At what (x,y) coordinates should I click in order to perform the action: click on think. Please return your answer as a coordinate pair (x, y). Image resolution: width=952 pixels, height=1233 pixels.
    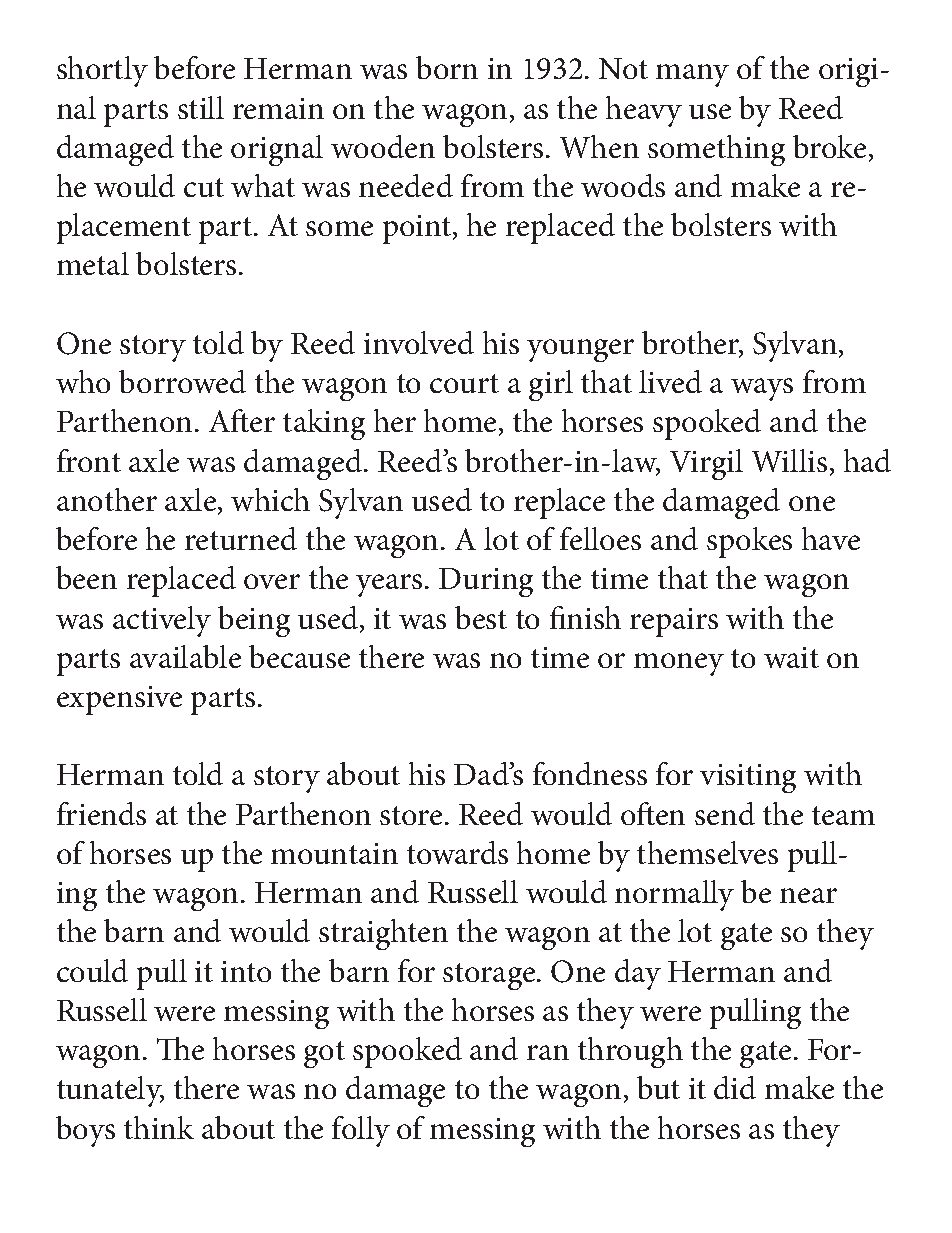
    Looking at the image, I should click on (159, 1127).
